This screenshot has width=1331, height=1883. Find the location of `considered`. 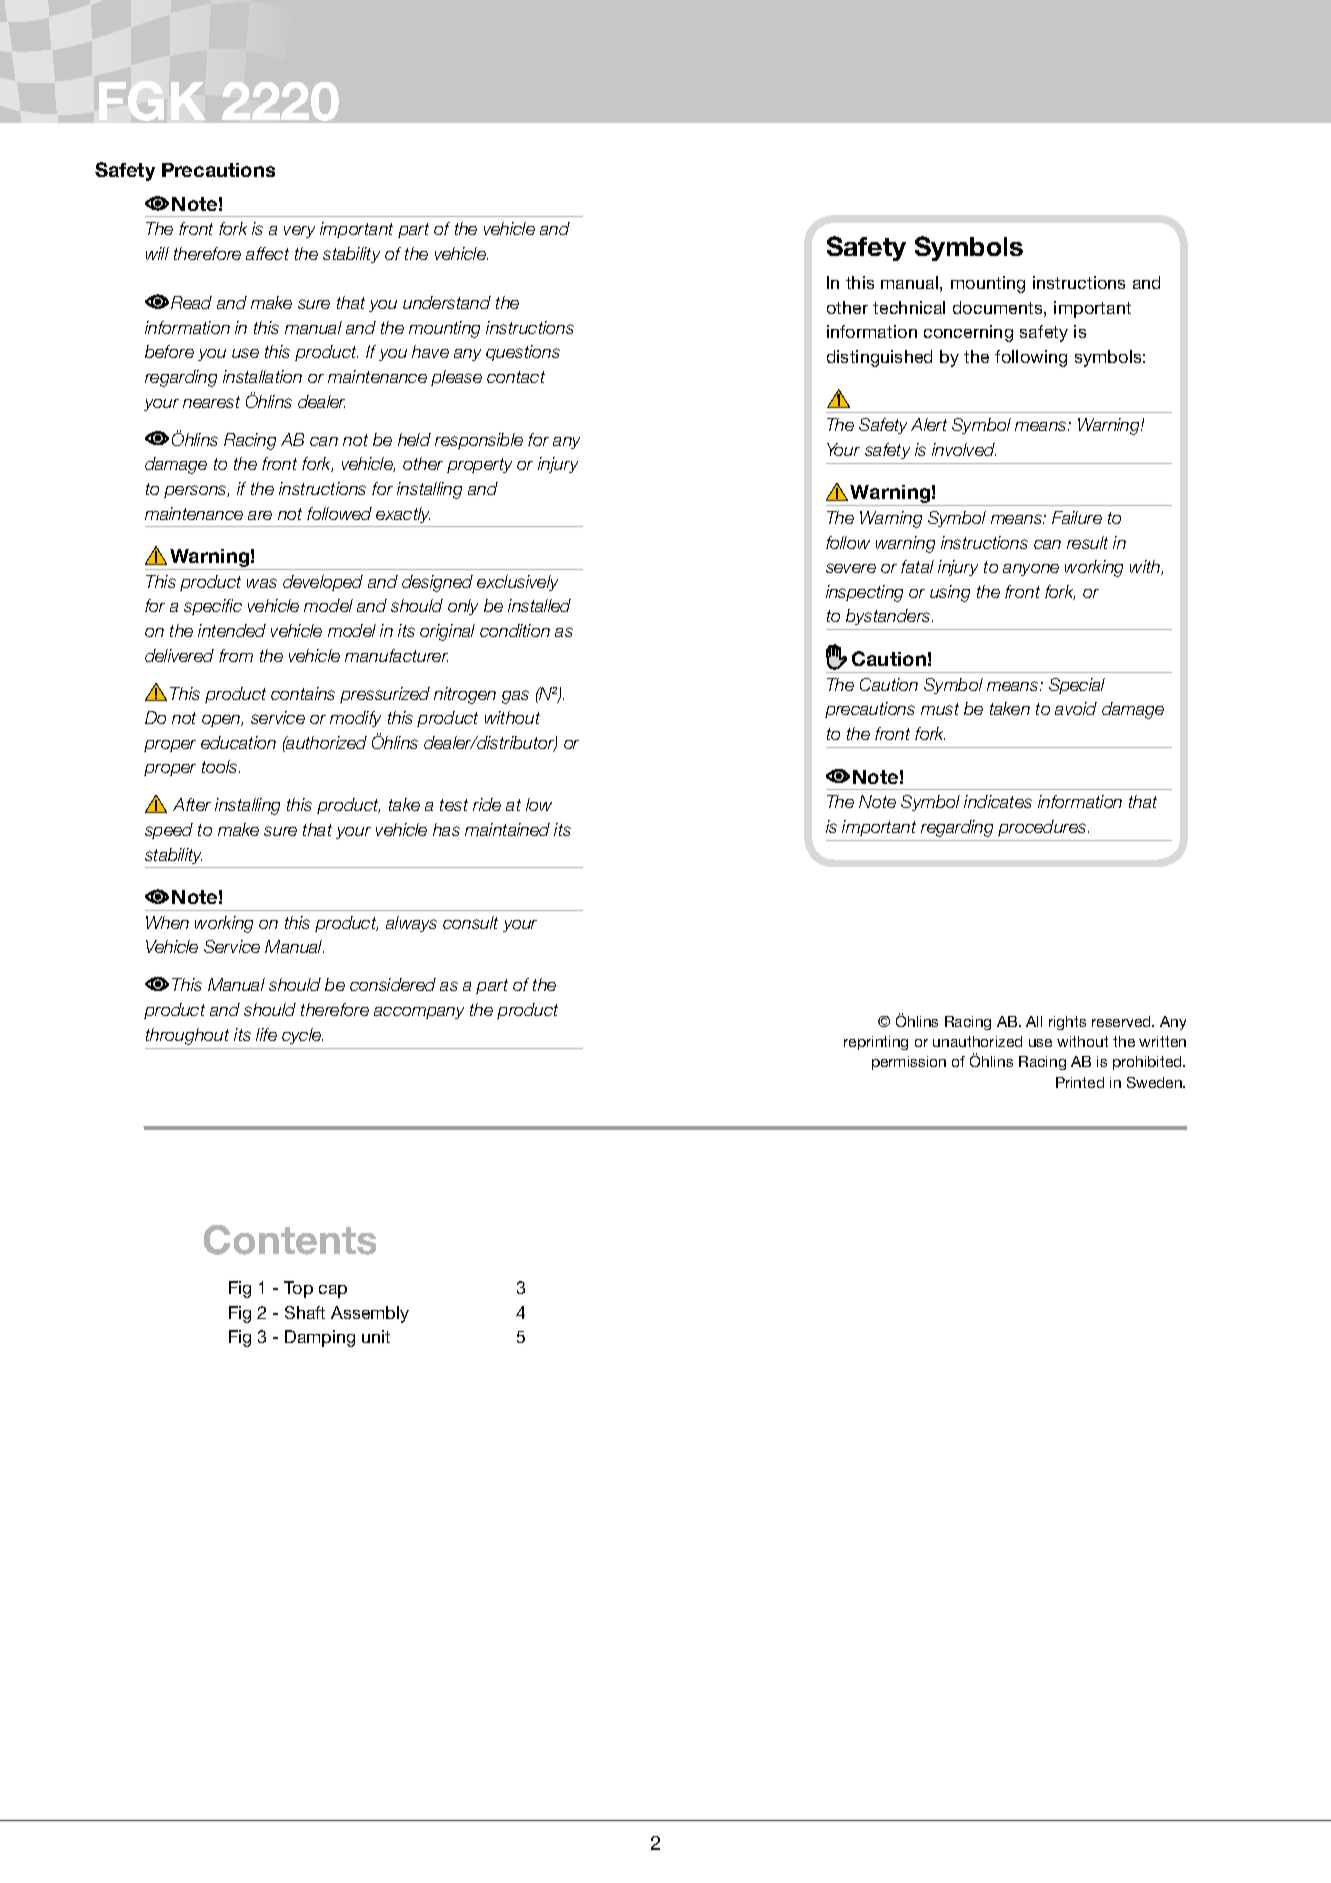

considered is located at coordinates (393, 984).
